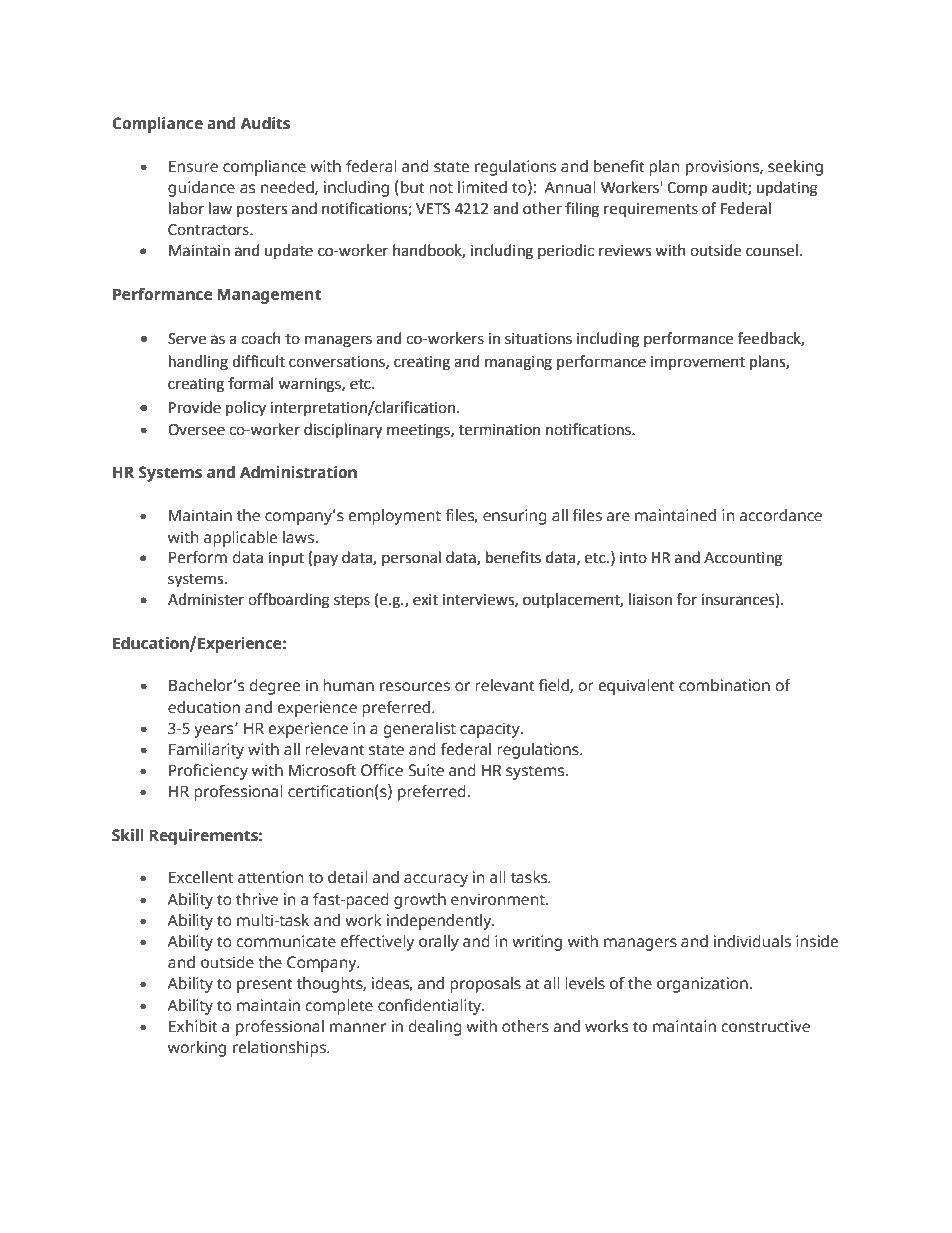  What do you see at coordinates (482, 187) in the page?
I see `limited` at bounding box center [482, 187].
